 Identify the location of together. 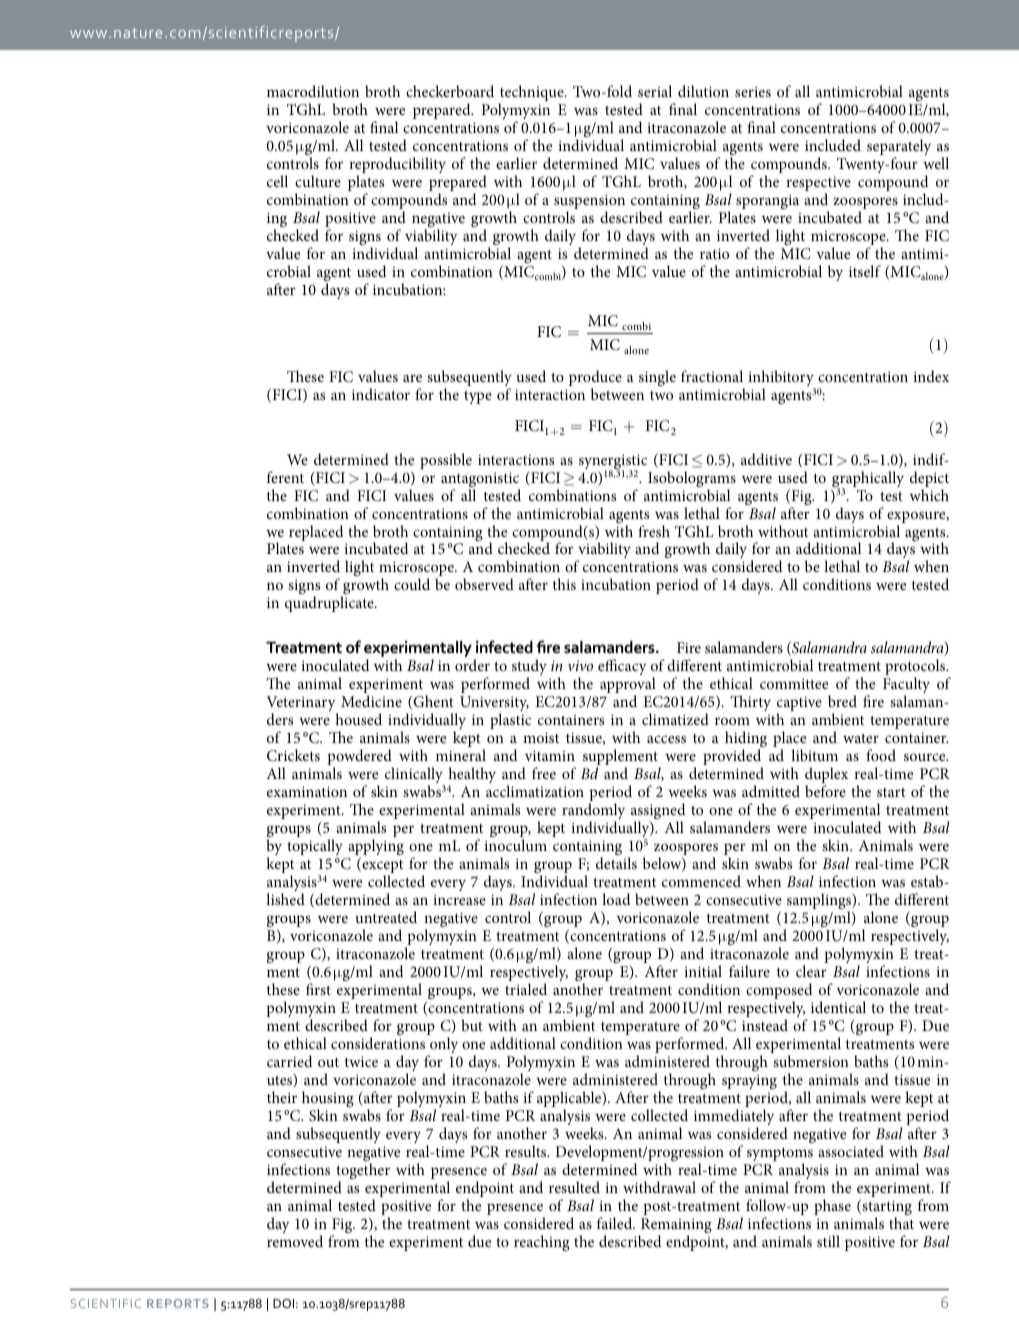
(363, 1172).
